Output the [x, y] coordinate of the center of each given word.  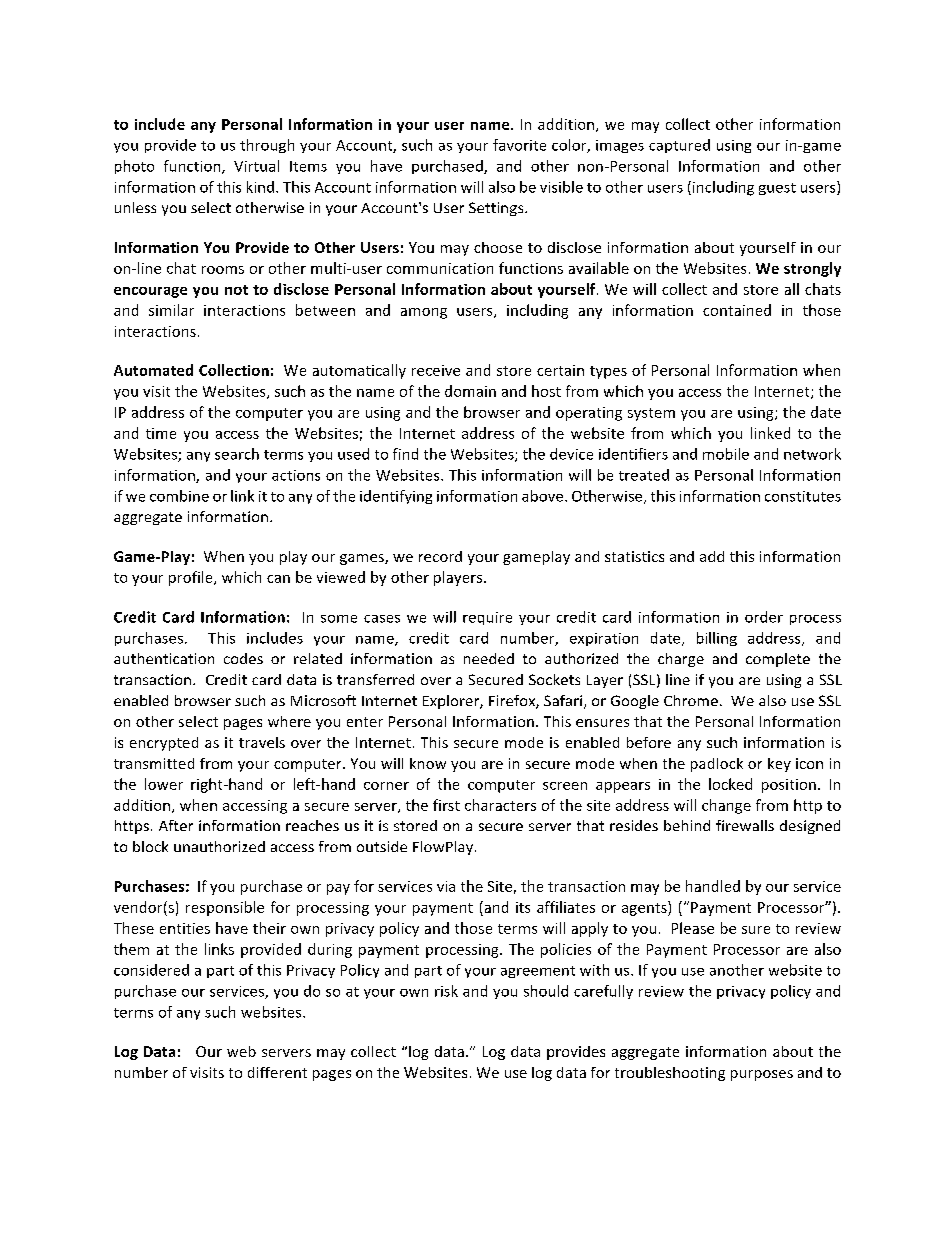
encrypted [164, 744]
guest [777, 189]
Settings [497, 209]
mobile [726, 454]
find [405, 454]
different [277, 1072]
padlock [717, 765]
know [428, 763]
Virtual [256, 166]
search [237, 454]
